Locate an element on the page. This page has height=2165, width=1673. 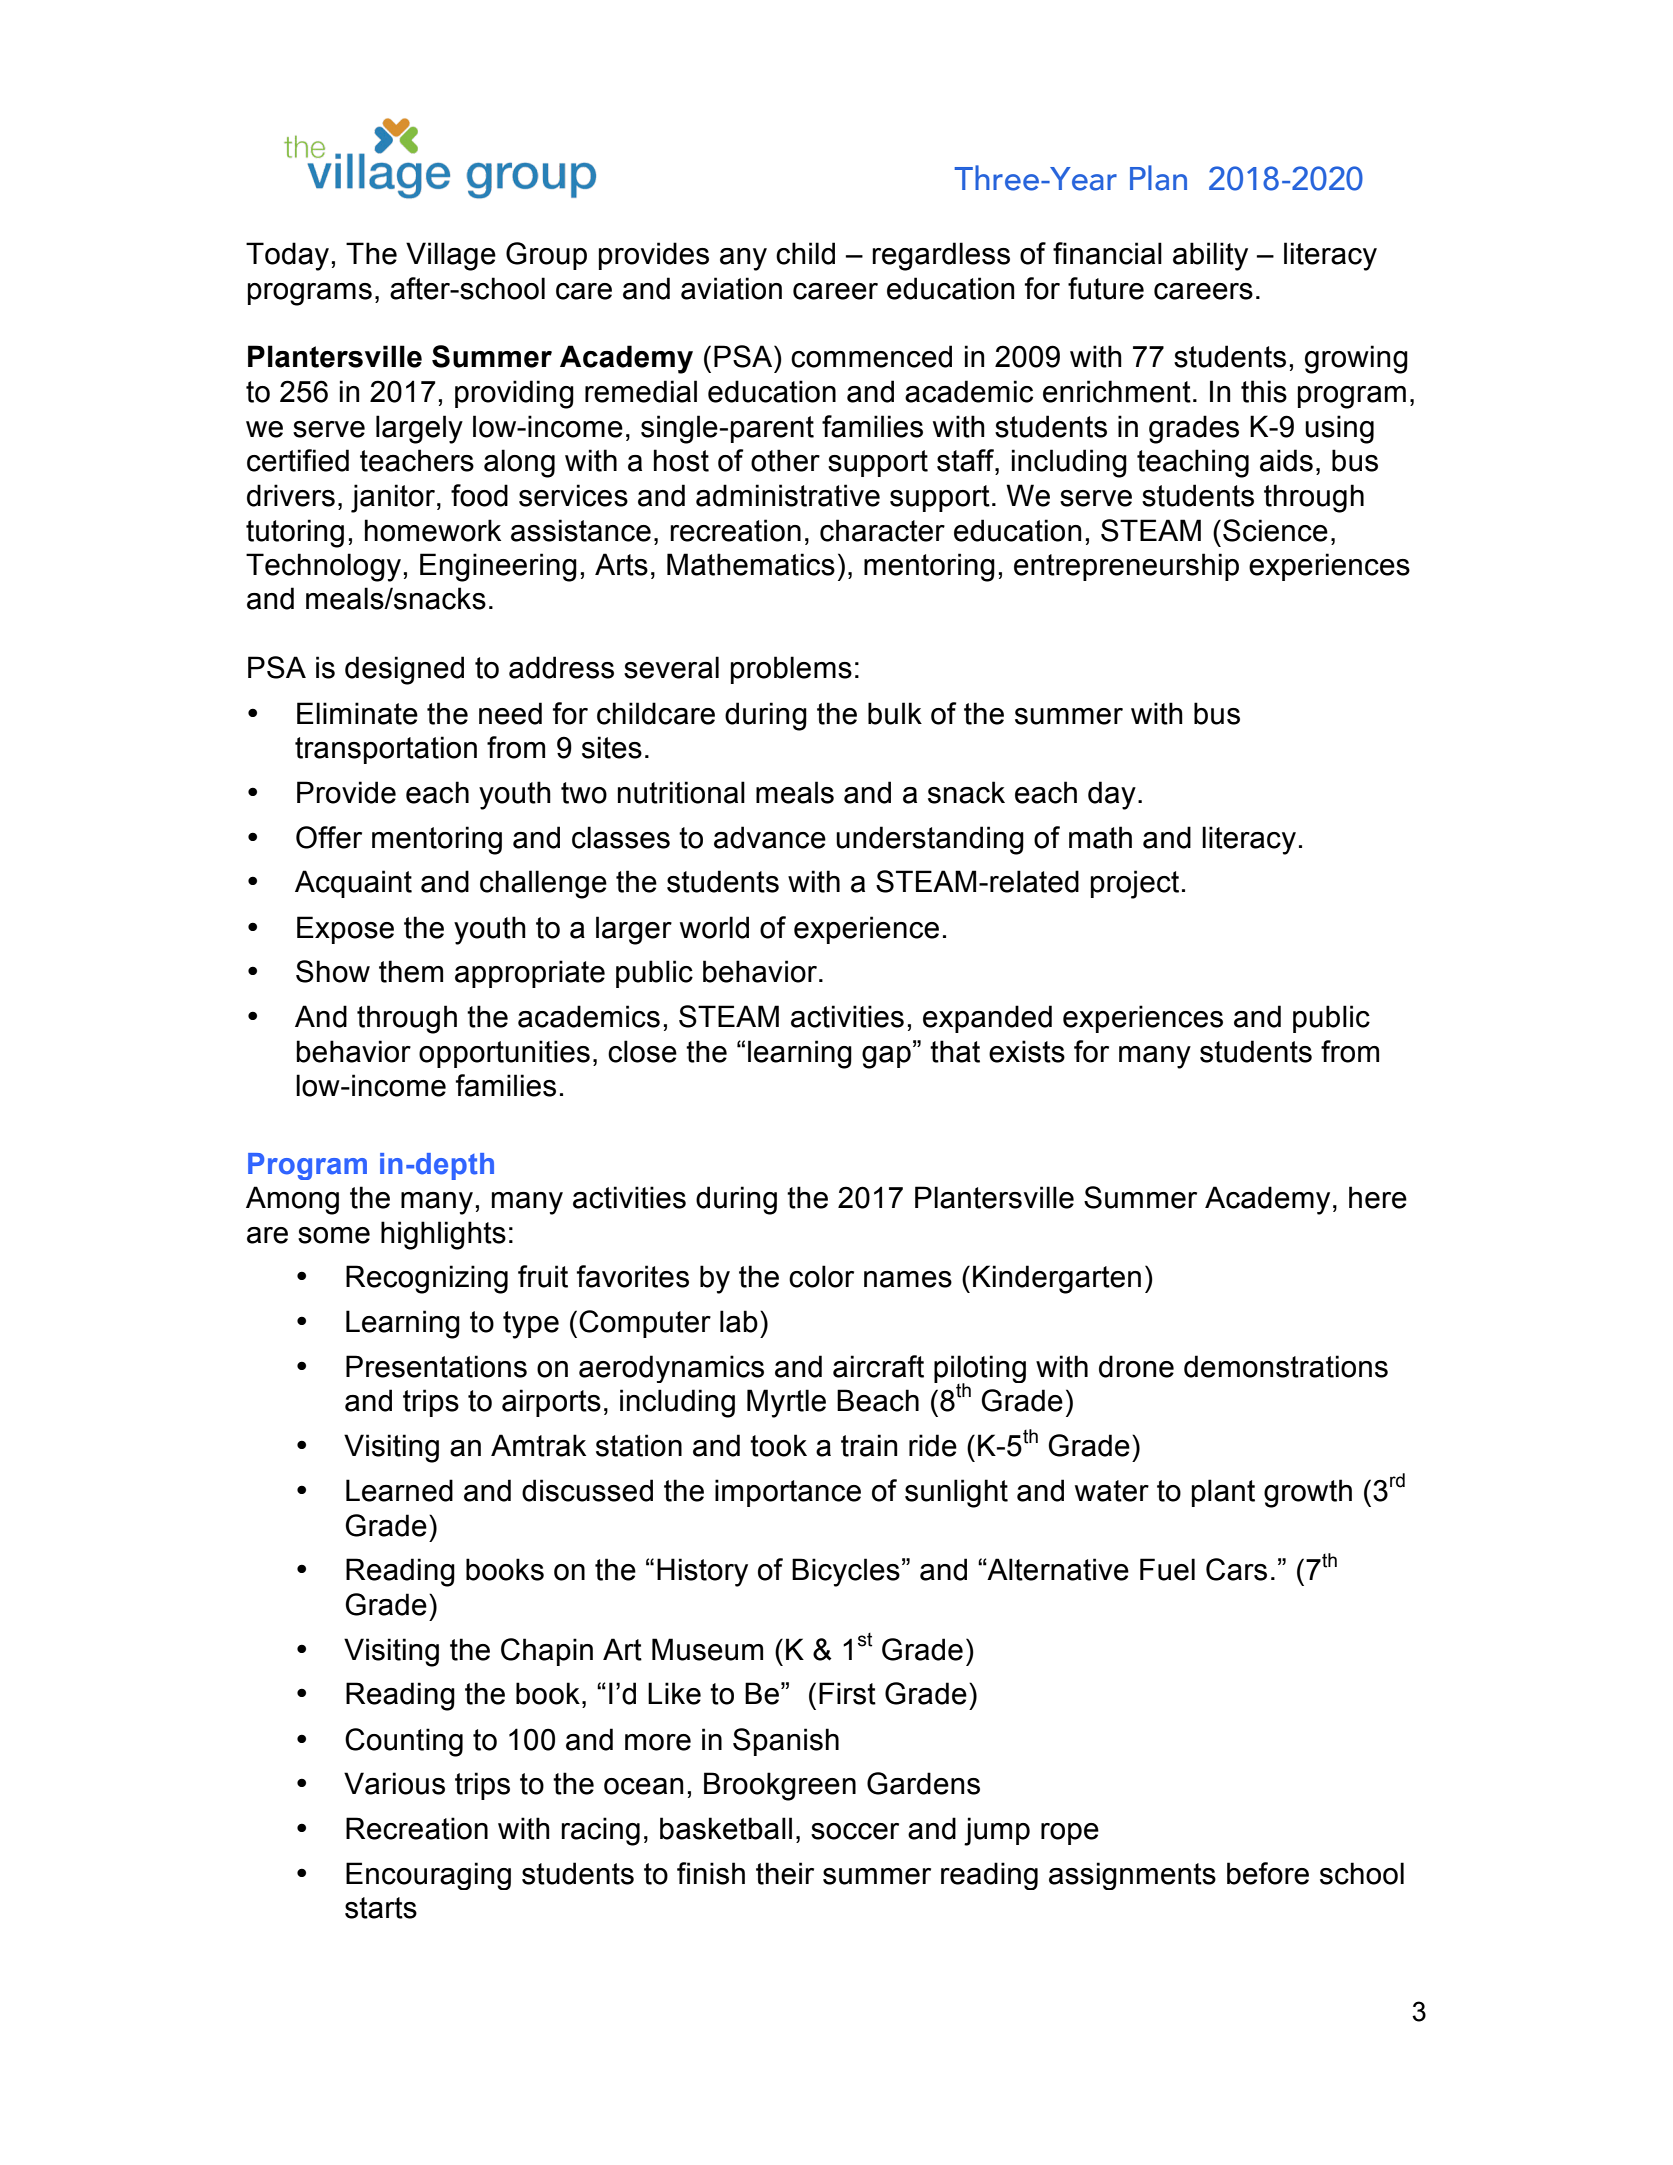
gap is located at coordinates (886, 1057).
